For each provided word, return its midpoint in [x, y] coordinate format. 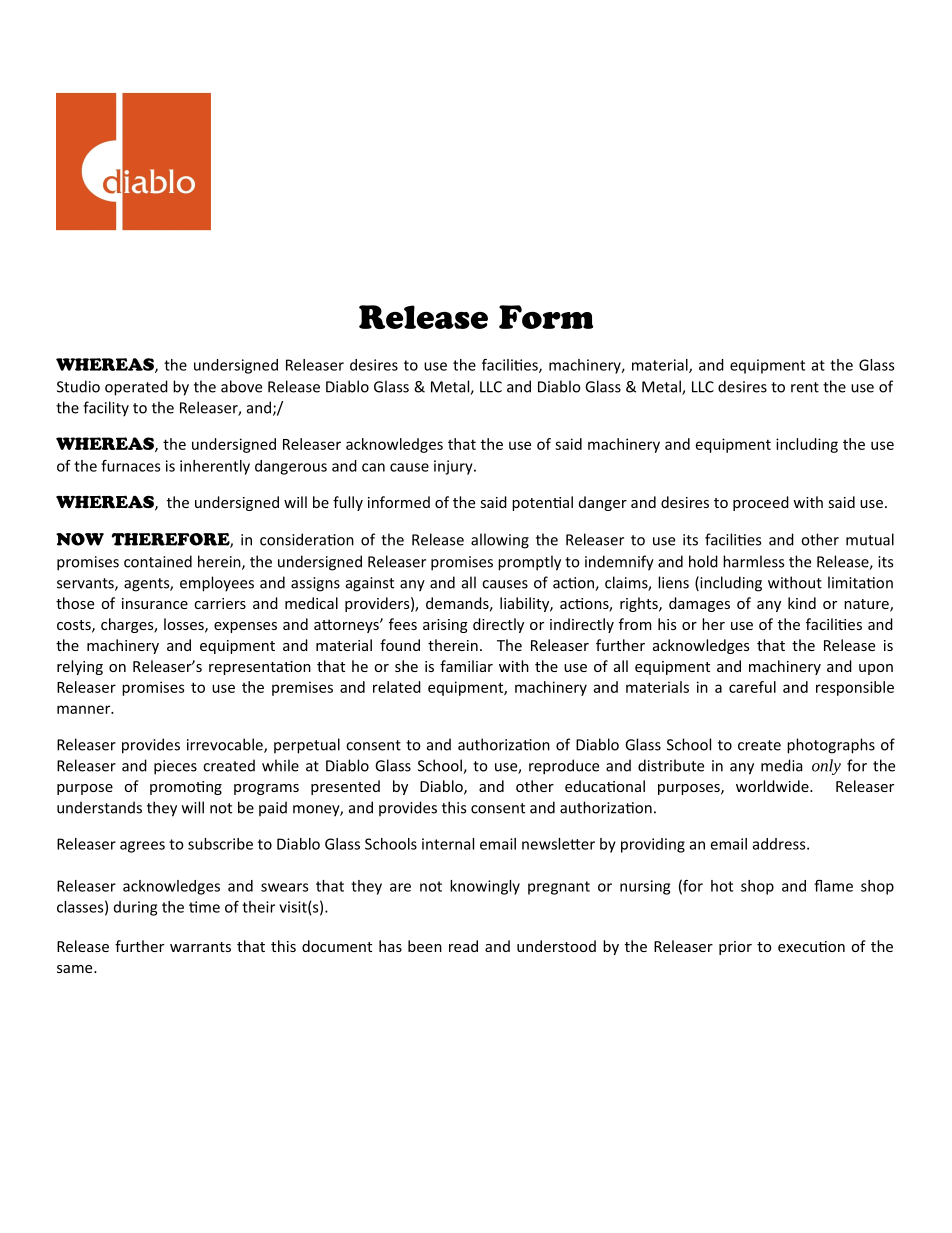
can [373, 467]
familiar [466, 666]
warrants [200, 947]
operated [136, 388]
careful [752, 687]
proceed [761, 503]
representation [260, 668]
